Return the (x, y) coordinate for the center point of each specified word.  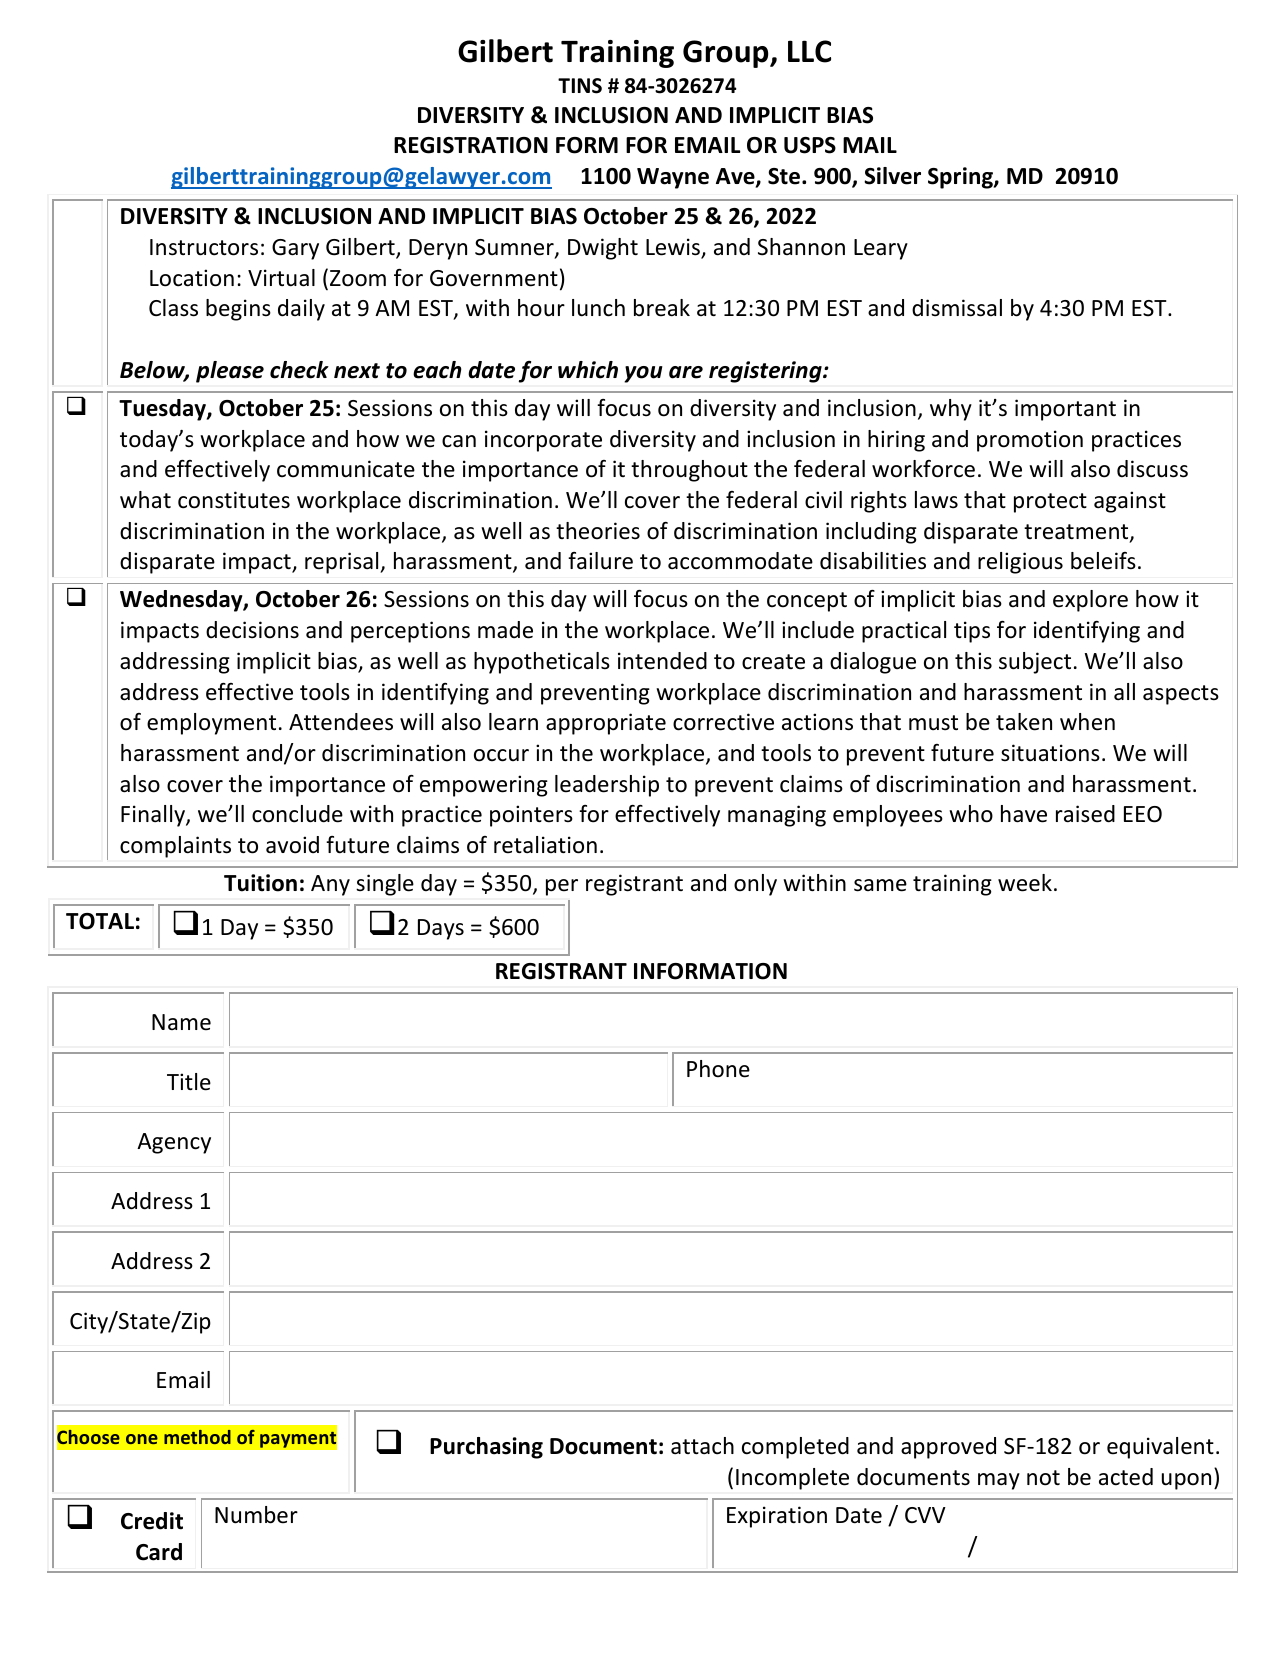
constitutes (234, 500)
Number (256, 1515)
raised (1085, 814)
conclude (297, 814)
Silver (892, 176)
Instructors (204, 247)
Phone (718, 1069)
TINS (580, 86)
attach (702, 1446)
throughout (689, 471)
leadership (607, 786)
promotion (1030, 441)
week (1025, 883)
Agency (174, 1143)
